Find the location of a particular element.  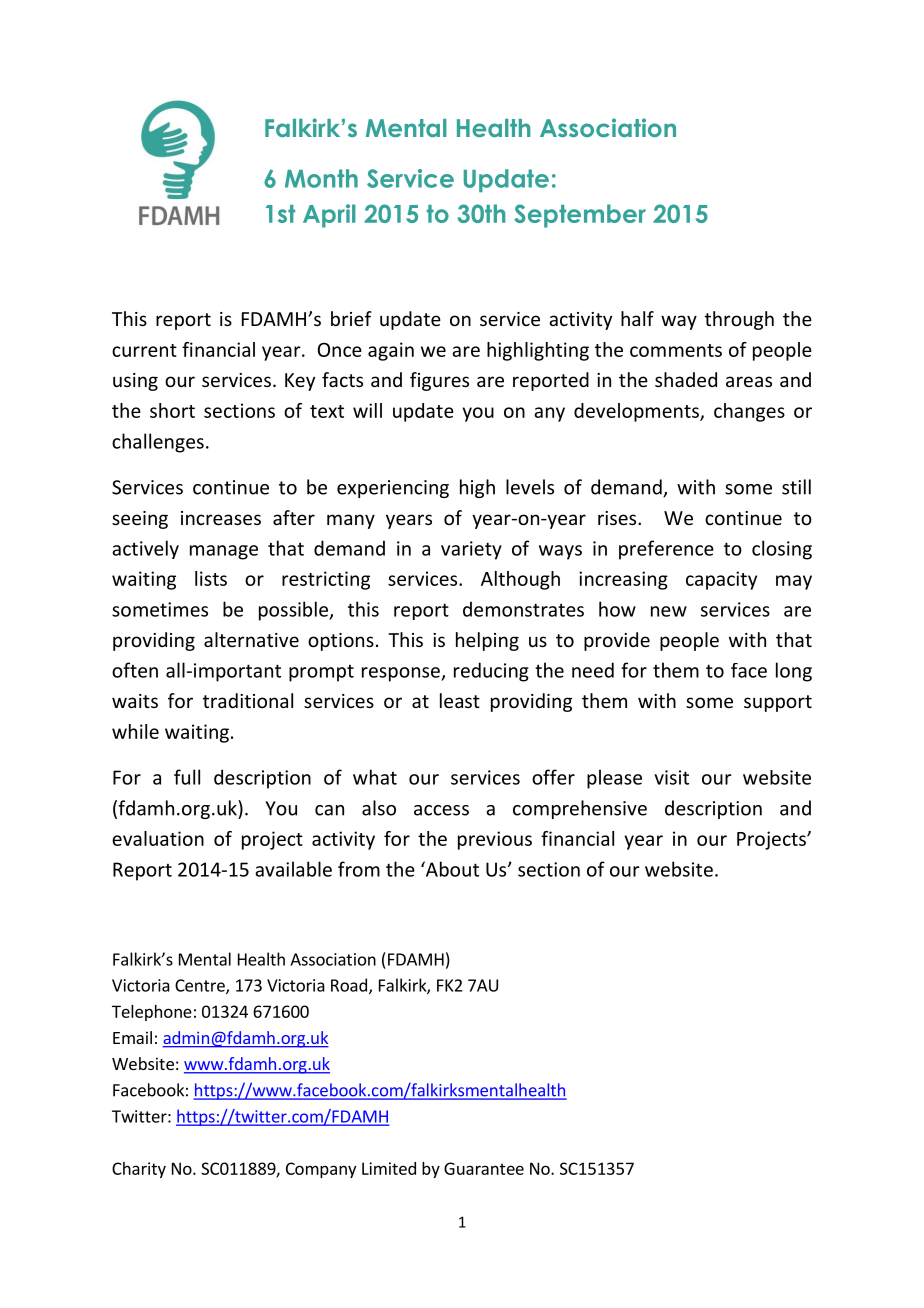

Guarantee is located at coordinates (484, 1168).
